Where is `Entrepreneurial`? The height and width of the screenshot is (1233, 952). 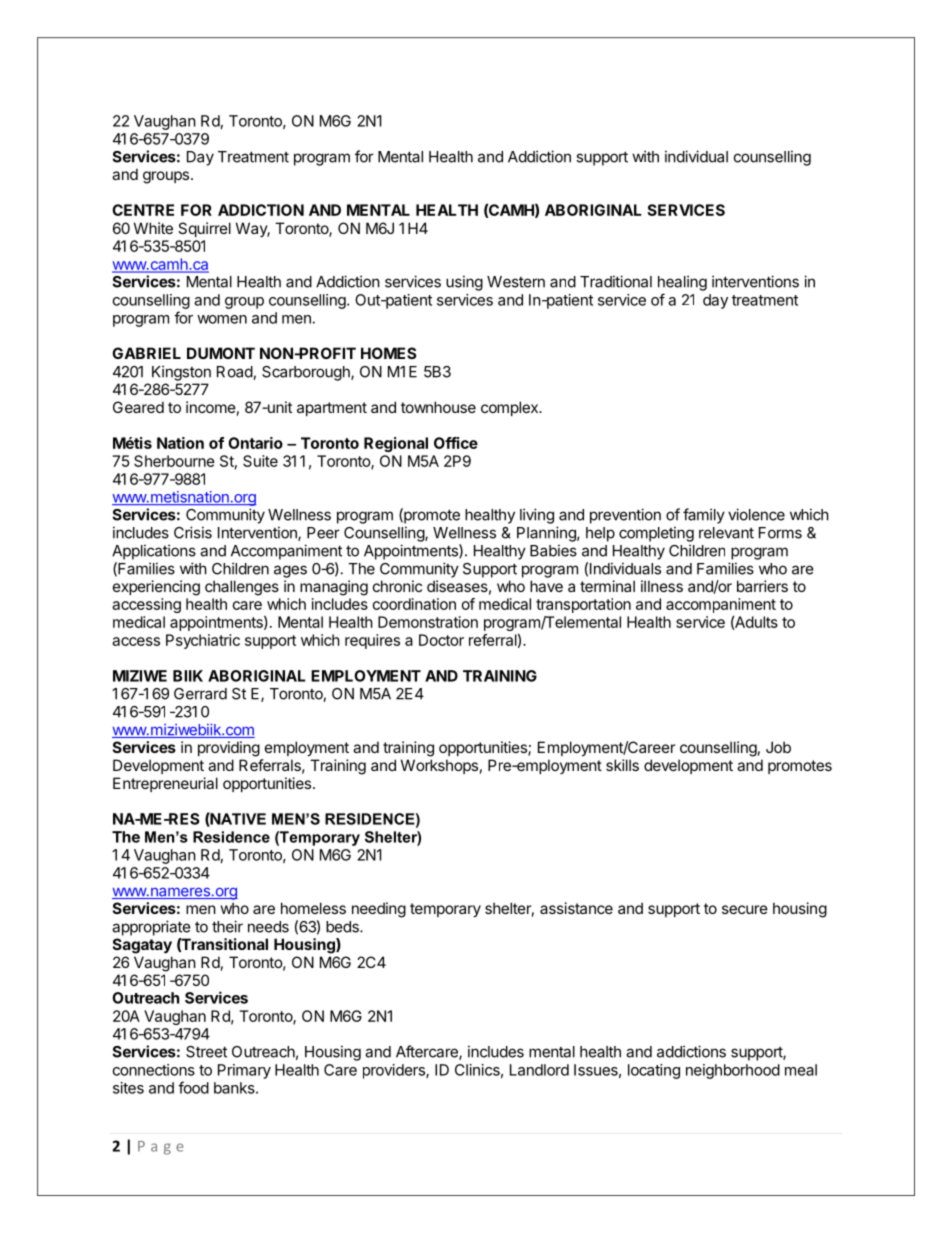
Entrepreneurial is located at coordinates (165, 784).
